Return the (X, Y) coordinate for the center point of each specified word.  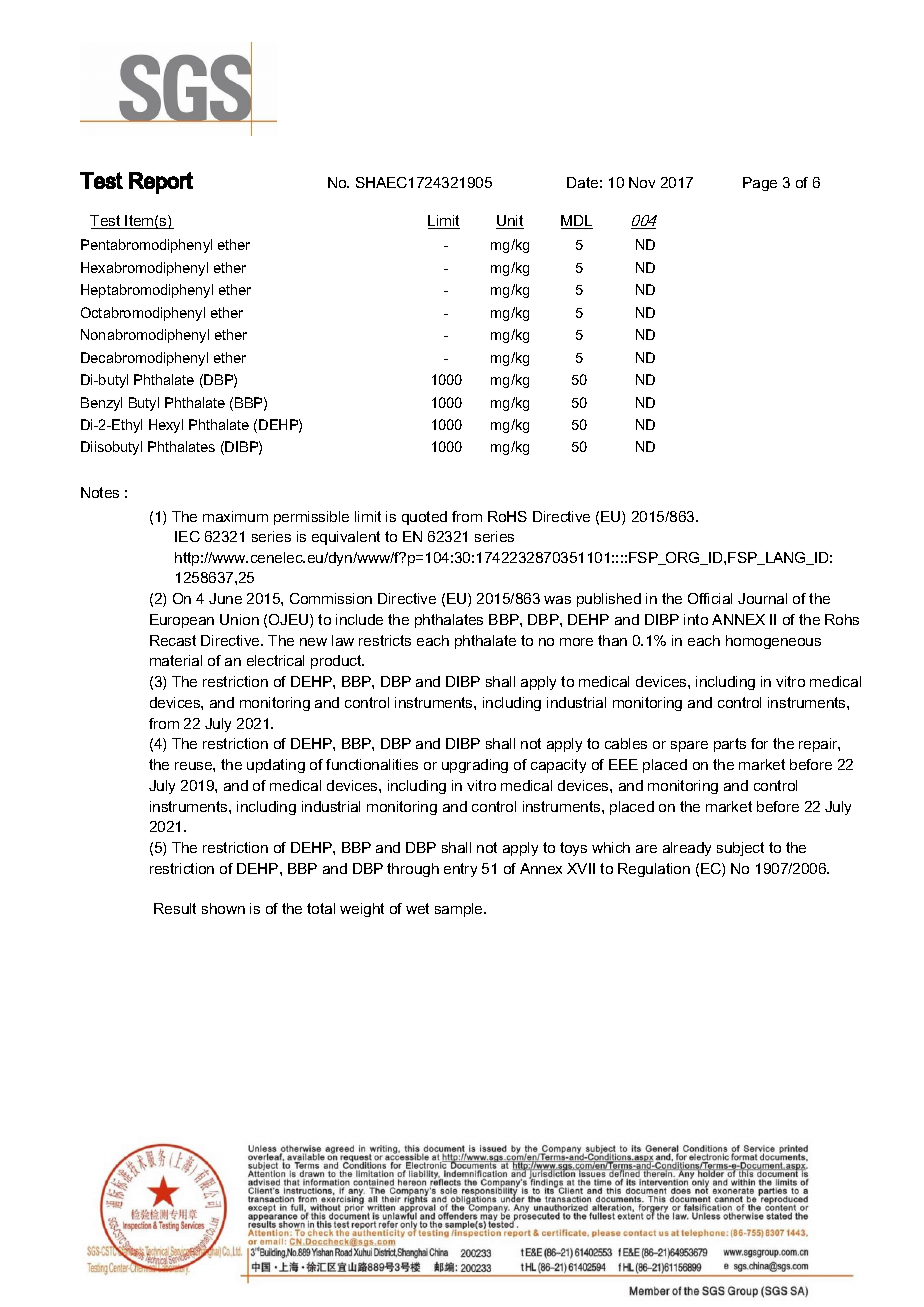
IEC (187, 536)
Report (161, 183)
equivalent (346, 538)
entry (460, 870)
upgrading (475, 766)
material (176, 660)
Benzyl (101, 404)
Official (710, 598)
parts (730, 745)
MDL (577, 222)
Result (175, 908)
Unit (510, 222)
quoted (424, 518)
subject (740, 849)
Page (760, 184)
